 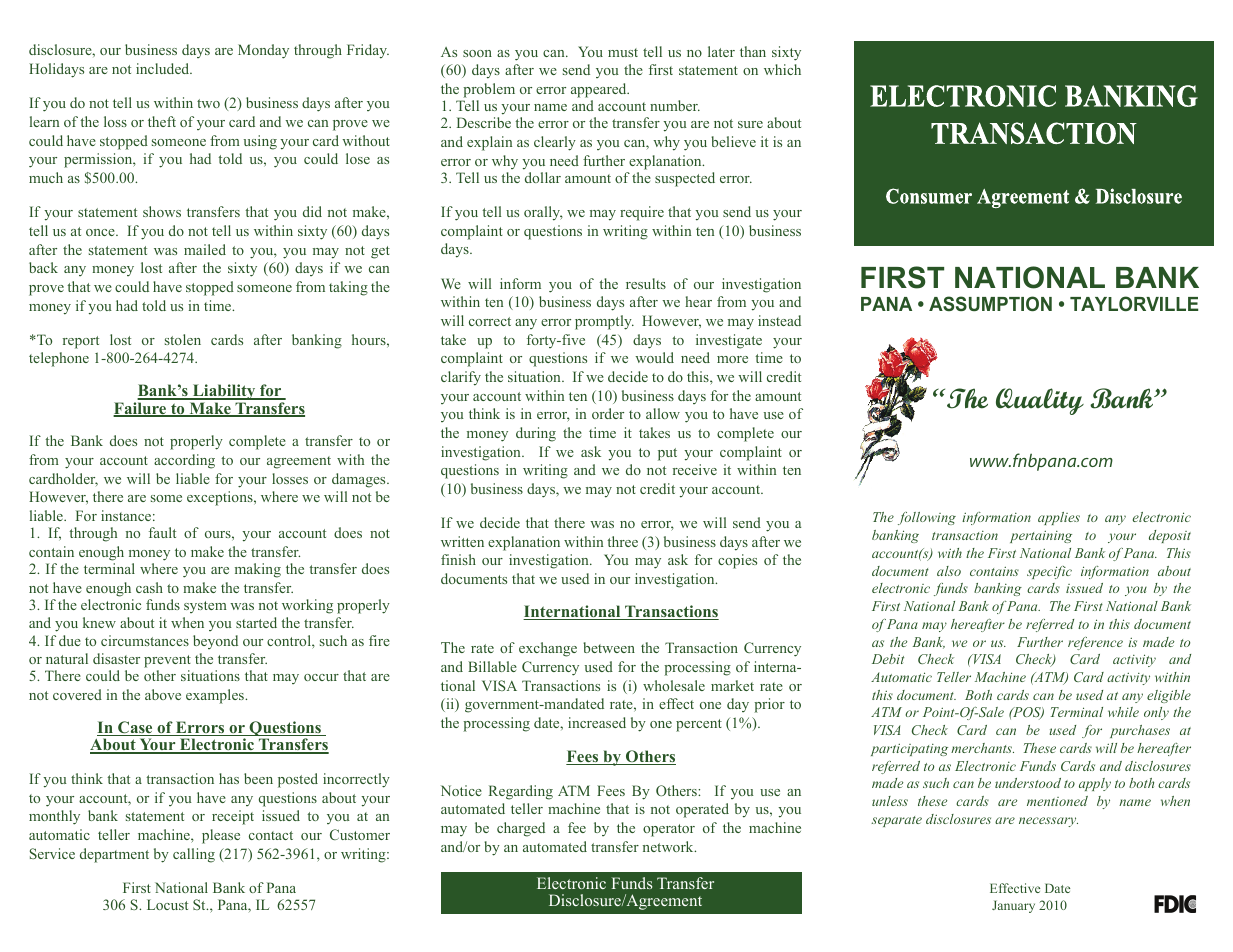 What do you see at coordinates (982, 748) in the image?
I see `merchants` at bounding box center [982, 748].
